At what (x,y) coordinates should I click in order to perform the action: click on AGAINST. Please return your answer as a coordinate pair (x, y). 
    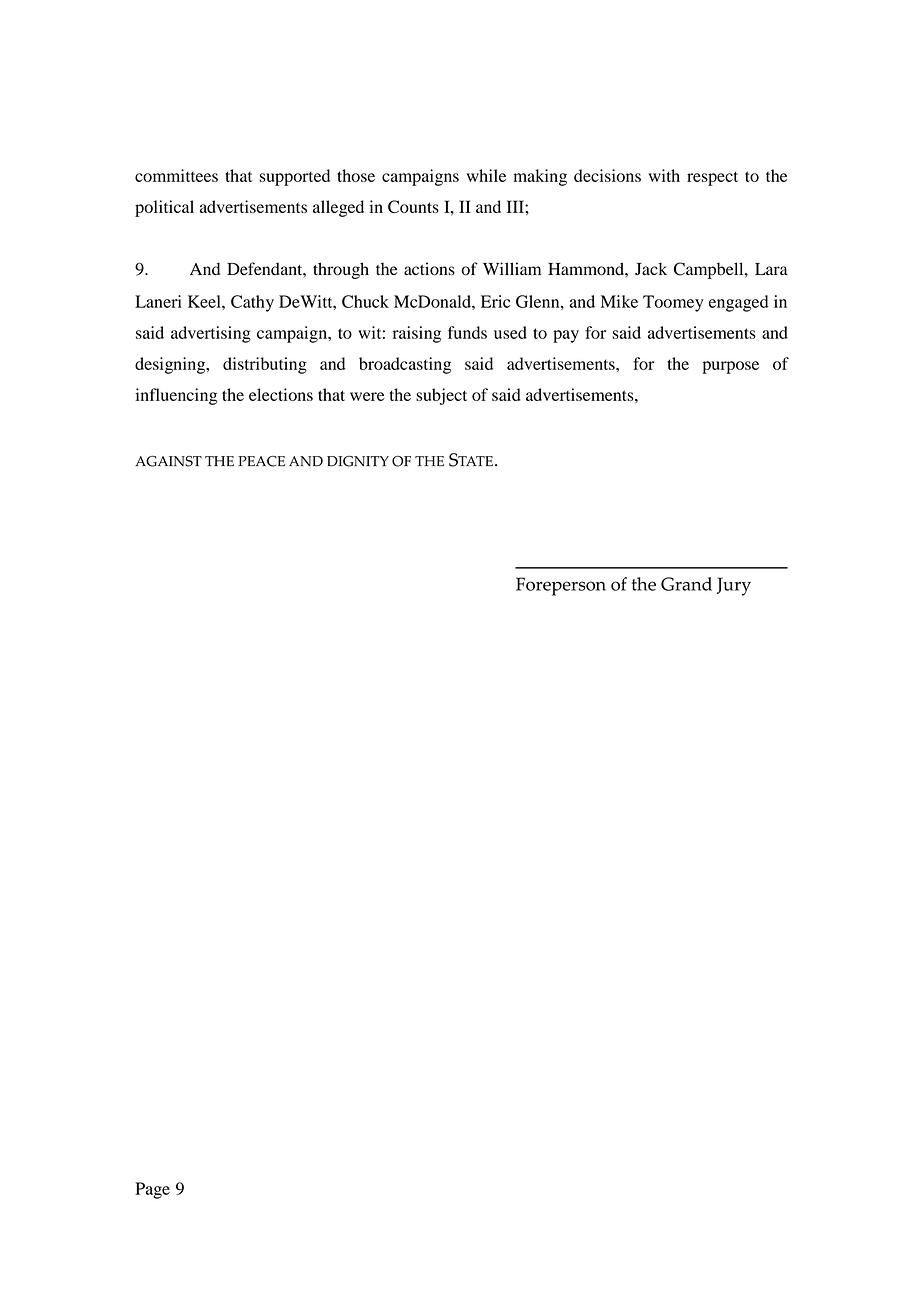
    Looking at the image, I should click on (168, 461).
